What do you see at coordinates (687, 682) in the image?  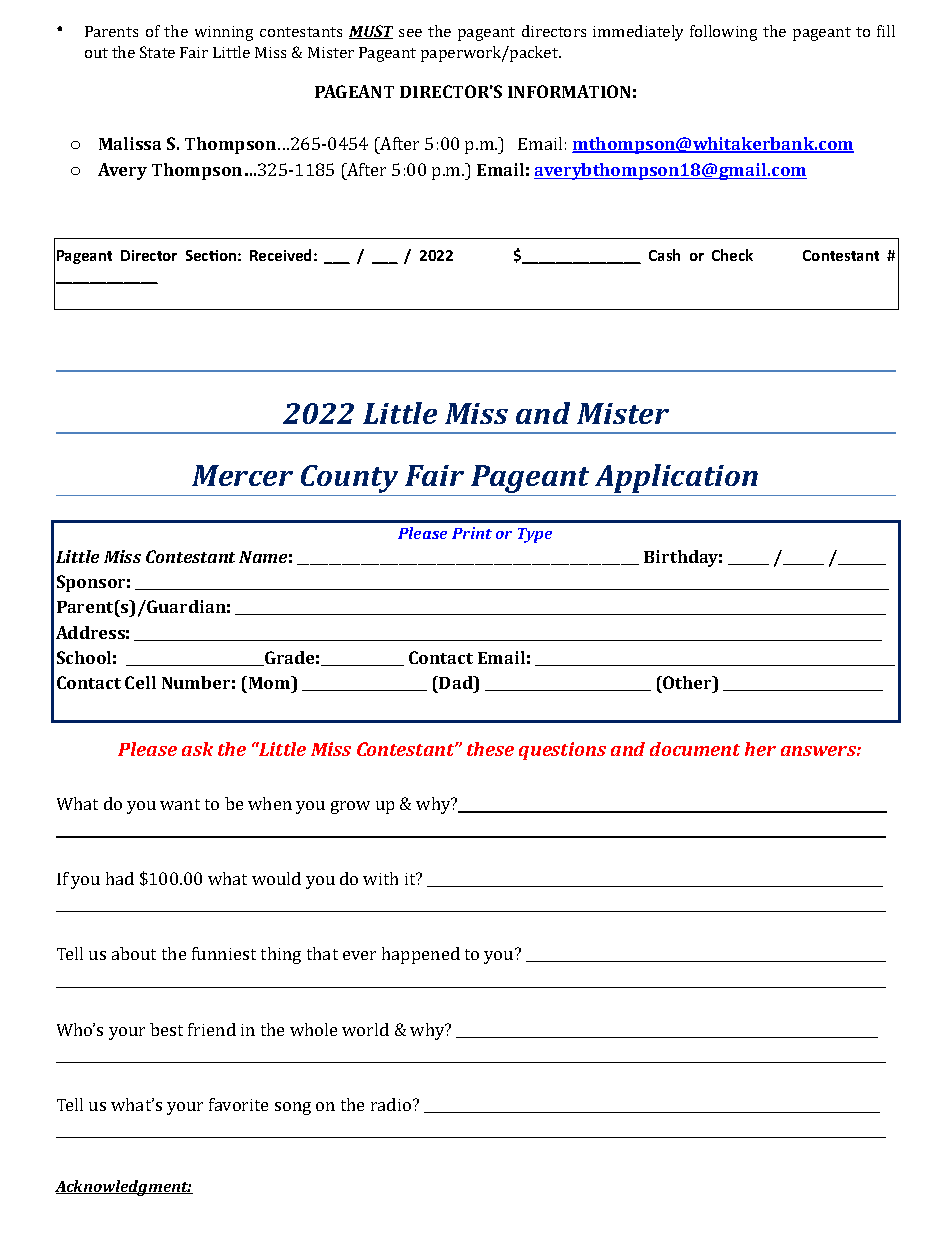 I see `Other` at bounding box center [687, 682].
